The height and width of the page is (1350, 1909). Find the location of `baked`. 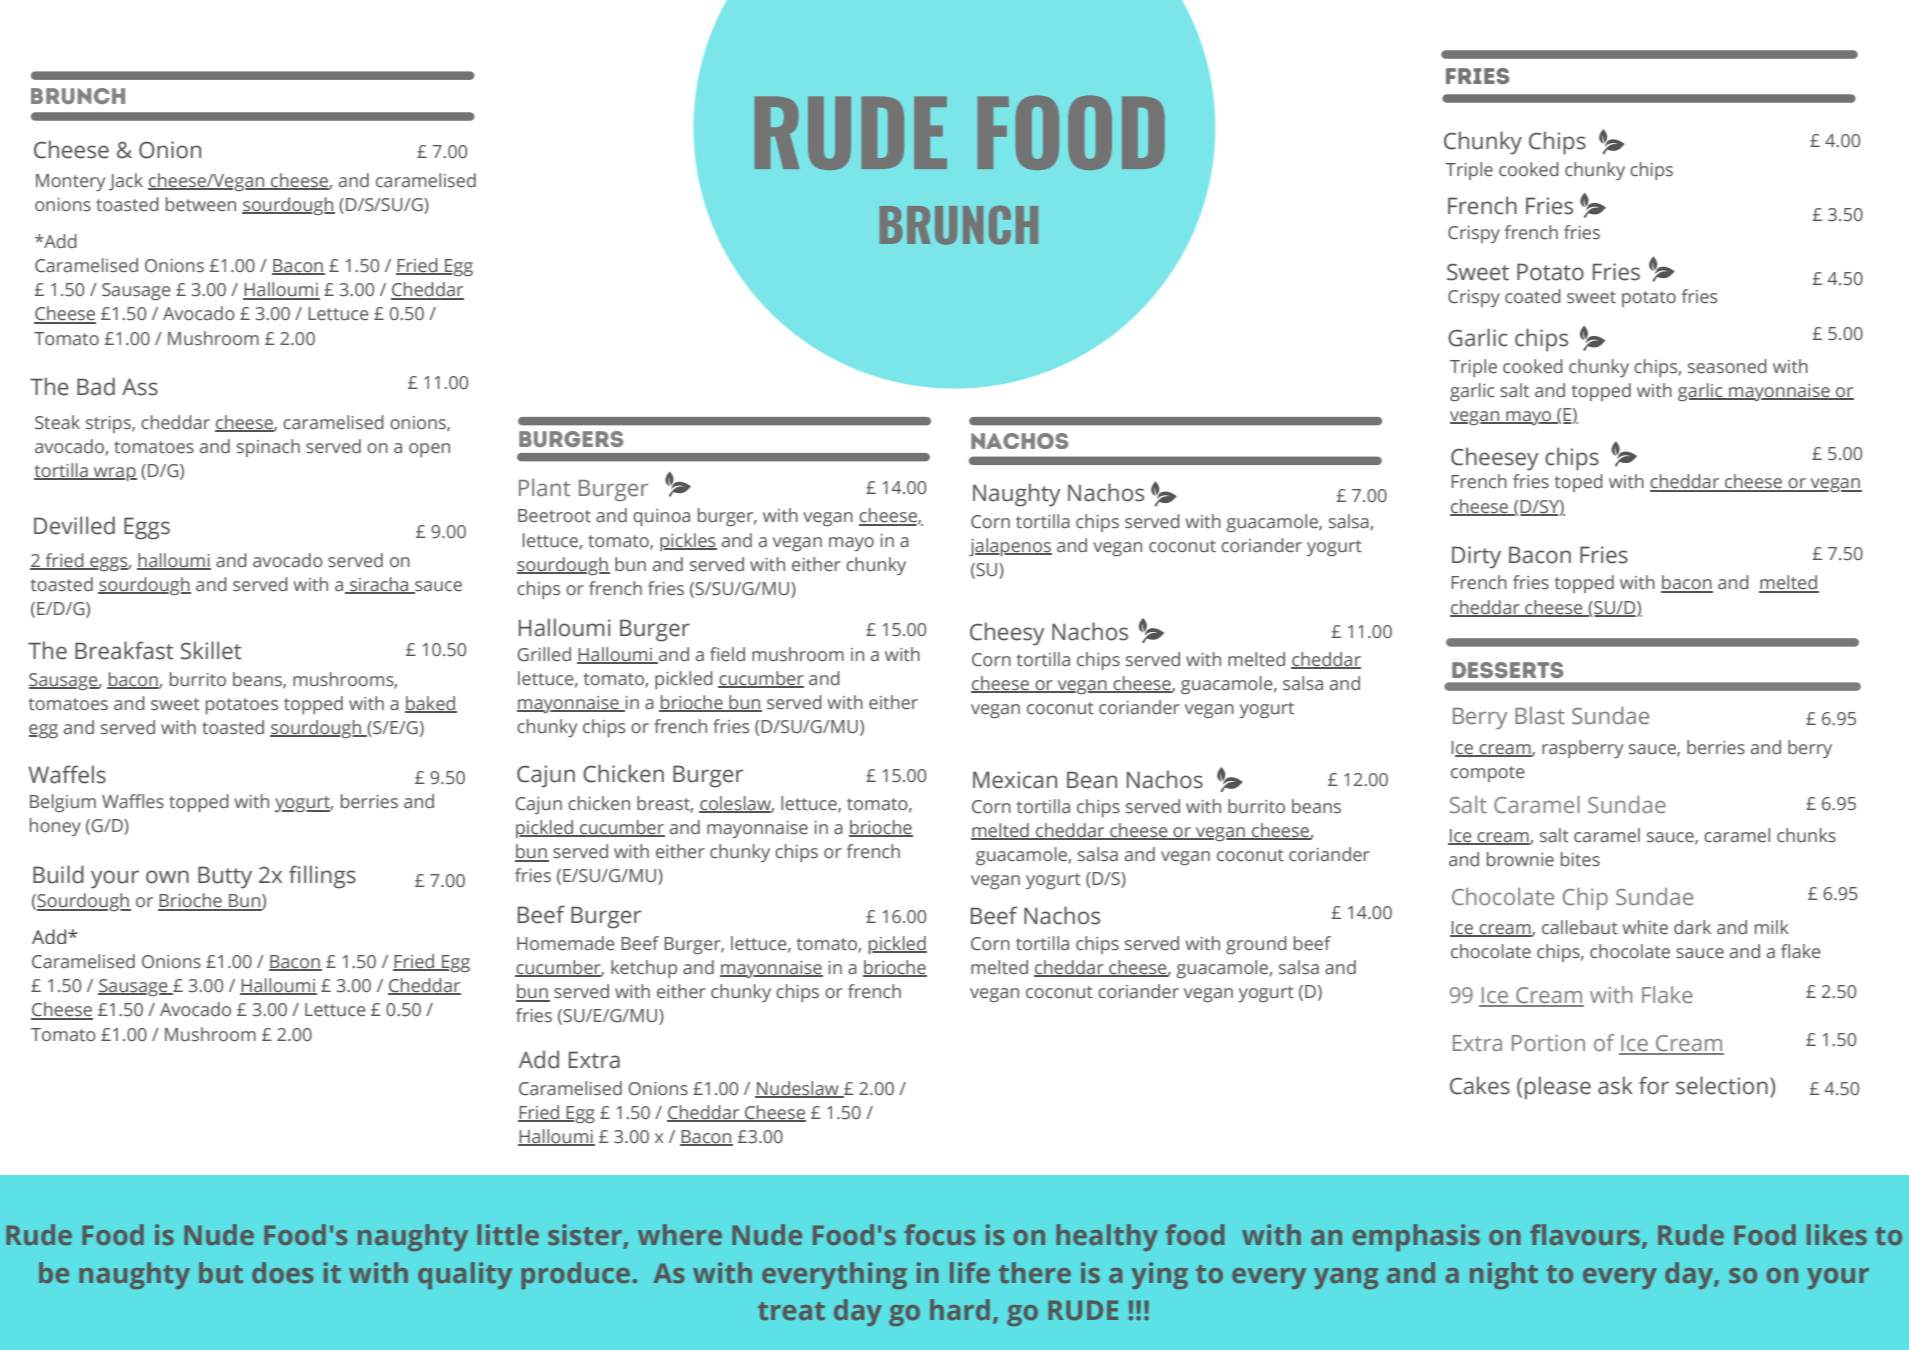

baked is located at coordinates (431, 704).
